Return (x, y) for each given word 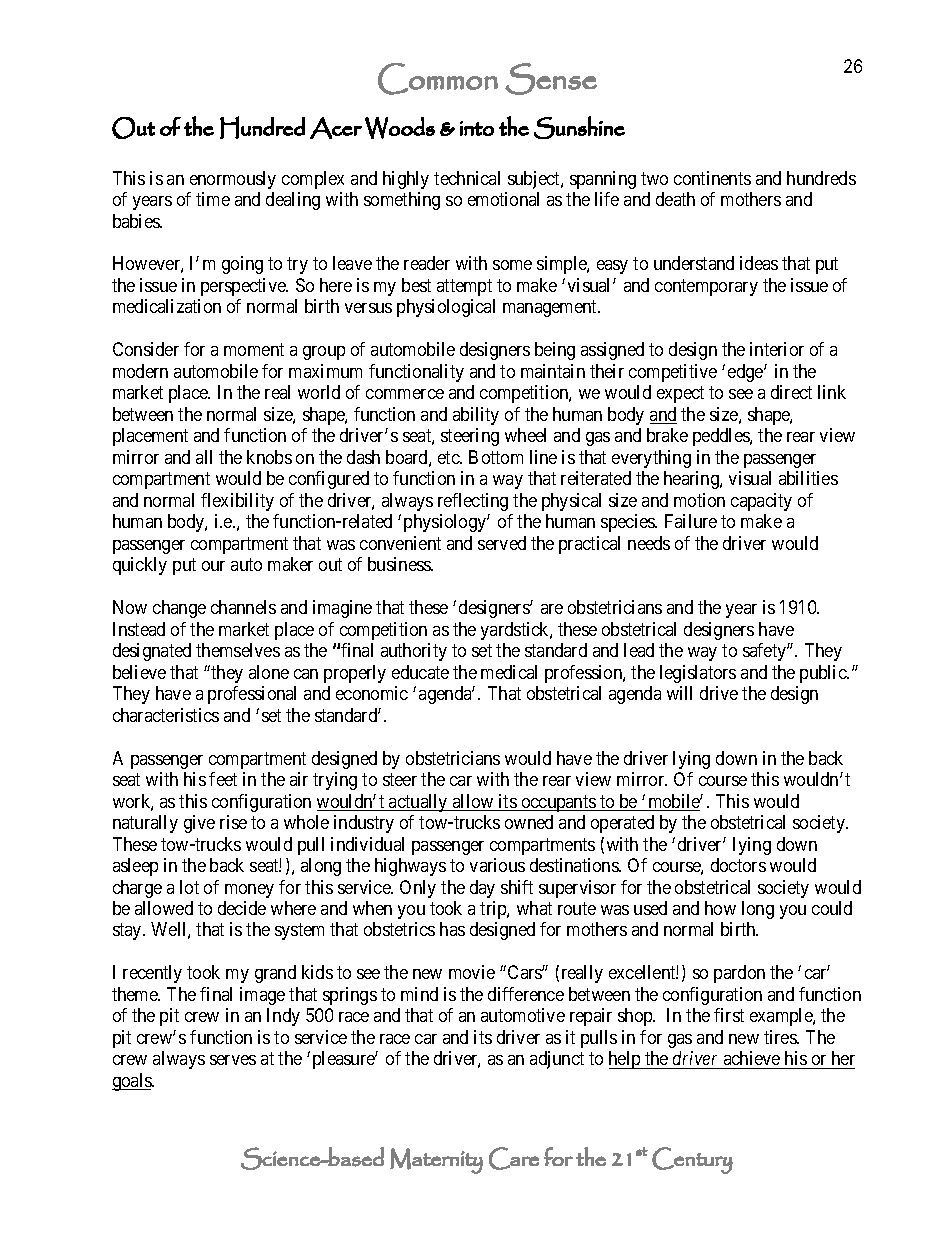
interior (777, 349)
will (679, 693)
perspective (244, 287)
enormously (233, 180)
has (452, 929)
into (477, 128)
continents (712, 178)
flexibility (237, 502)
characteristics (166, 715)
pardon (739, 974)
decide (242, 908)
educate (420, 672)
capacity (761, 502)
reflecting (473, 502)
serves (233, 1060)
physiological (446, 308)
